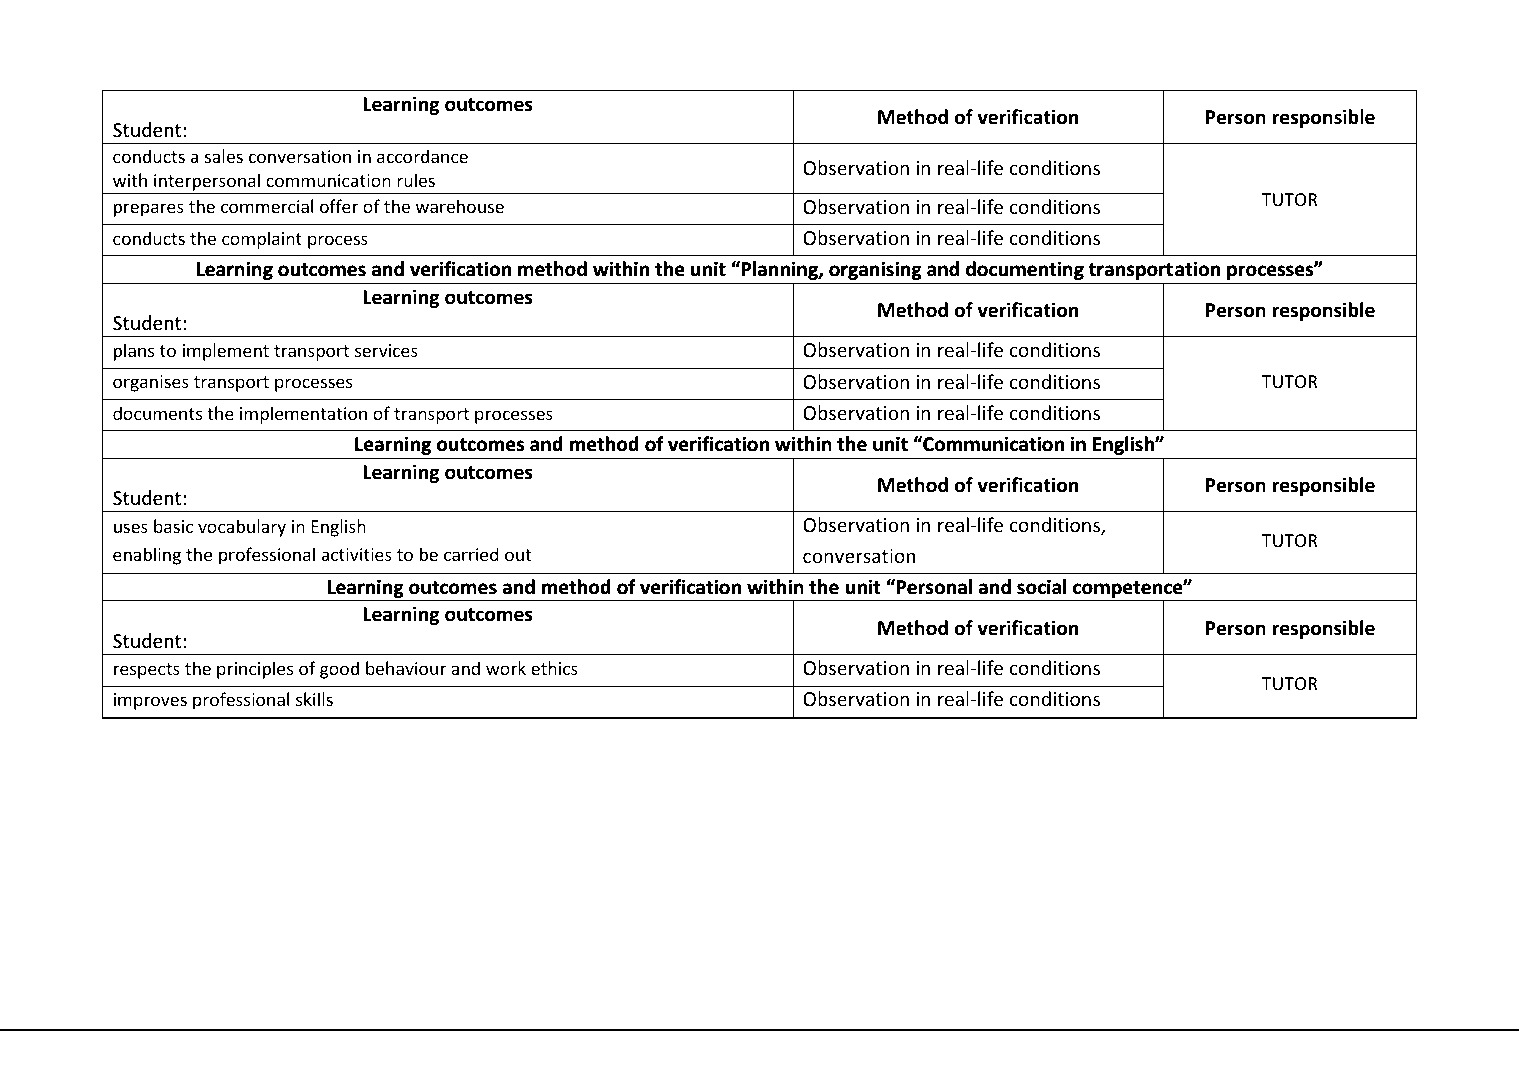 This screenshot has height=1074, width=1519. I want to click on organising, so click(875, 270).
